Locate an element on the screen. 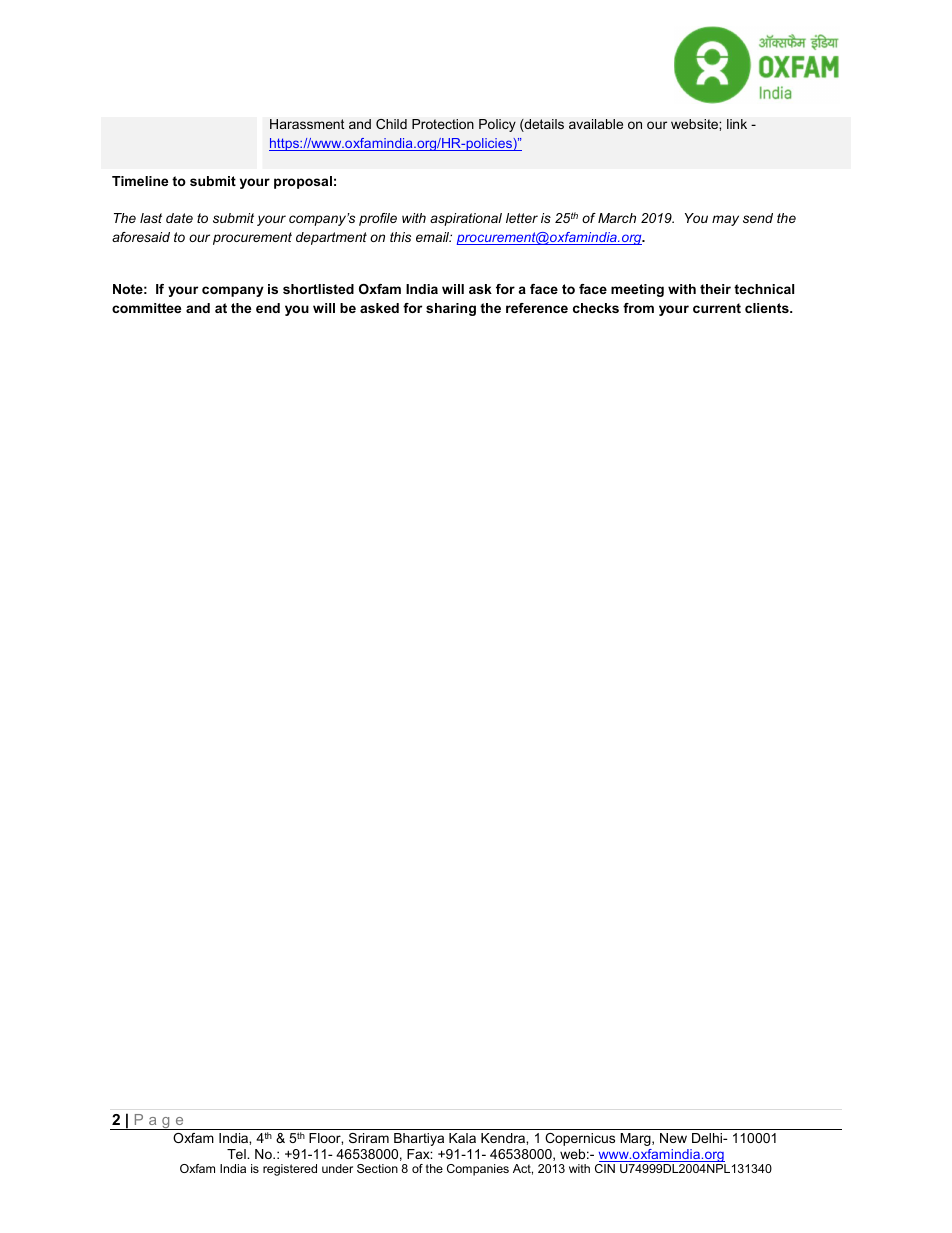 This screenshot has width=952, height=1233. committee is located at coordinates (146, 308).
